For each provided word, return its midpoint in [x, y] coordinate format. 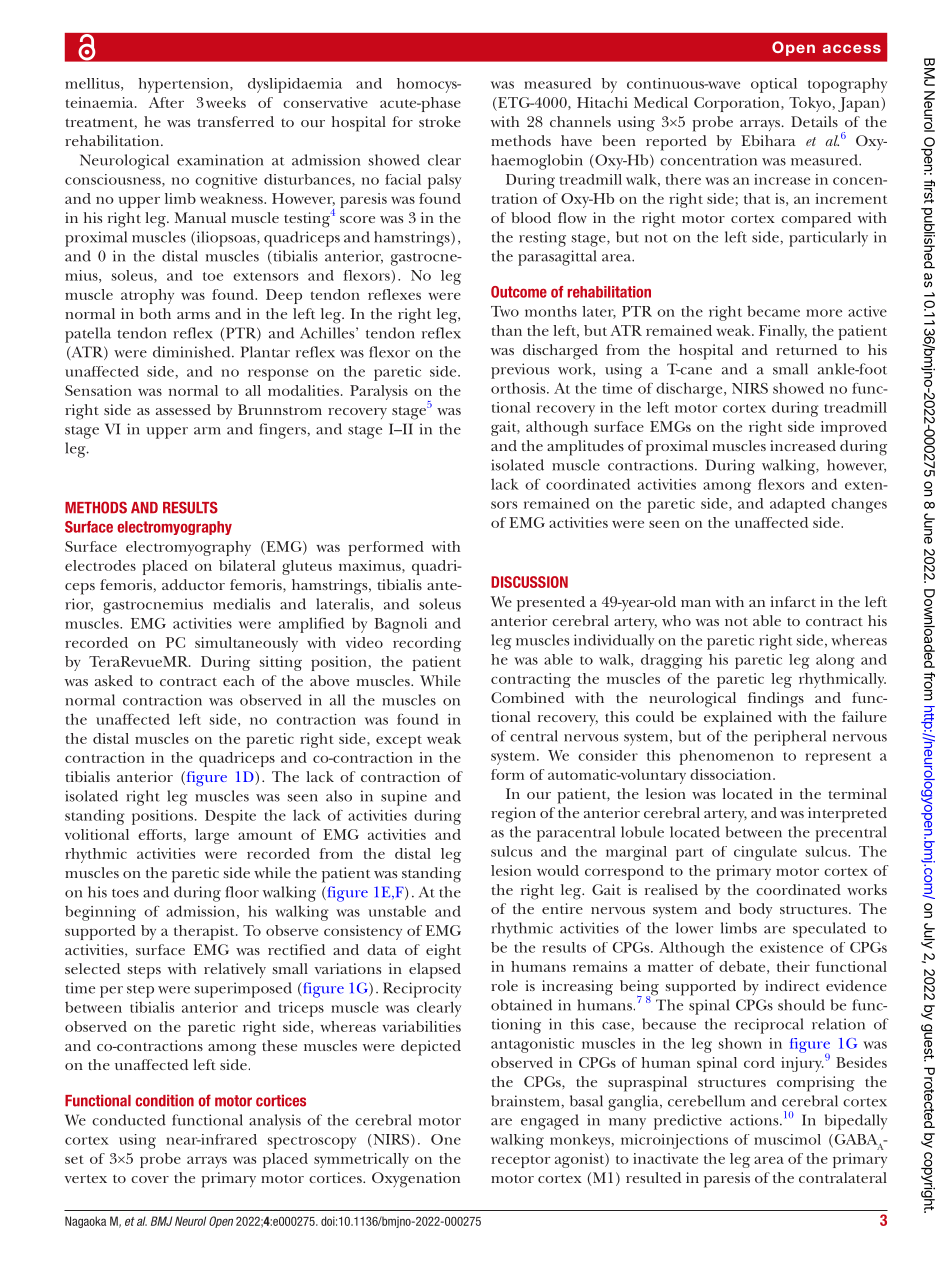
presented [551, 604]
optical [774, 85]
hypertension [185, 85]
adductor [193, 584]
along [835, 661]
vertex [86, 1178]
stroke [440, 121]
